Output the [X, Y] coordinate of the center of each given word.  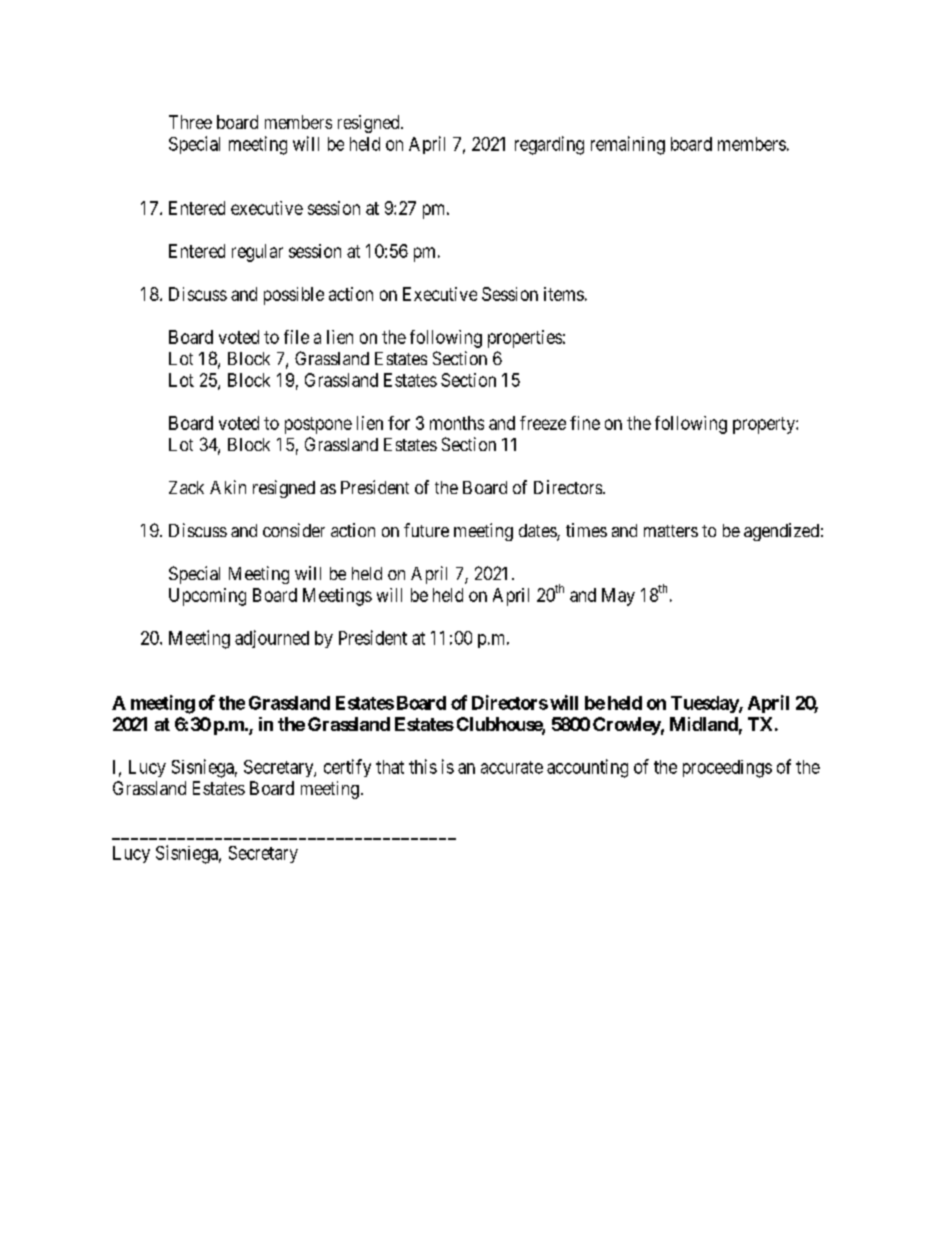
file [296, 337]
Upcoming [207, 597]
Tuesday [705, 704]
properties [525, 339]
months [457, 423]
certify [347, 768]
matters [671, 531]
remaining [628, 145]
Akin [228, 487]
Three [190, 122]
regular [257, 253]
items [564, 294]
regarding [549, 145]
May [618, 597]
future [426, 530]
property [765, 425]
